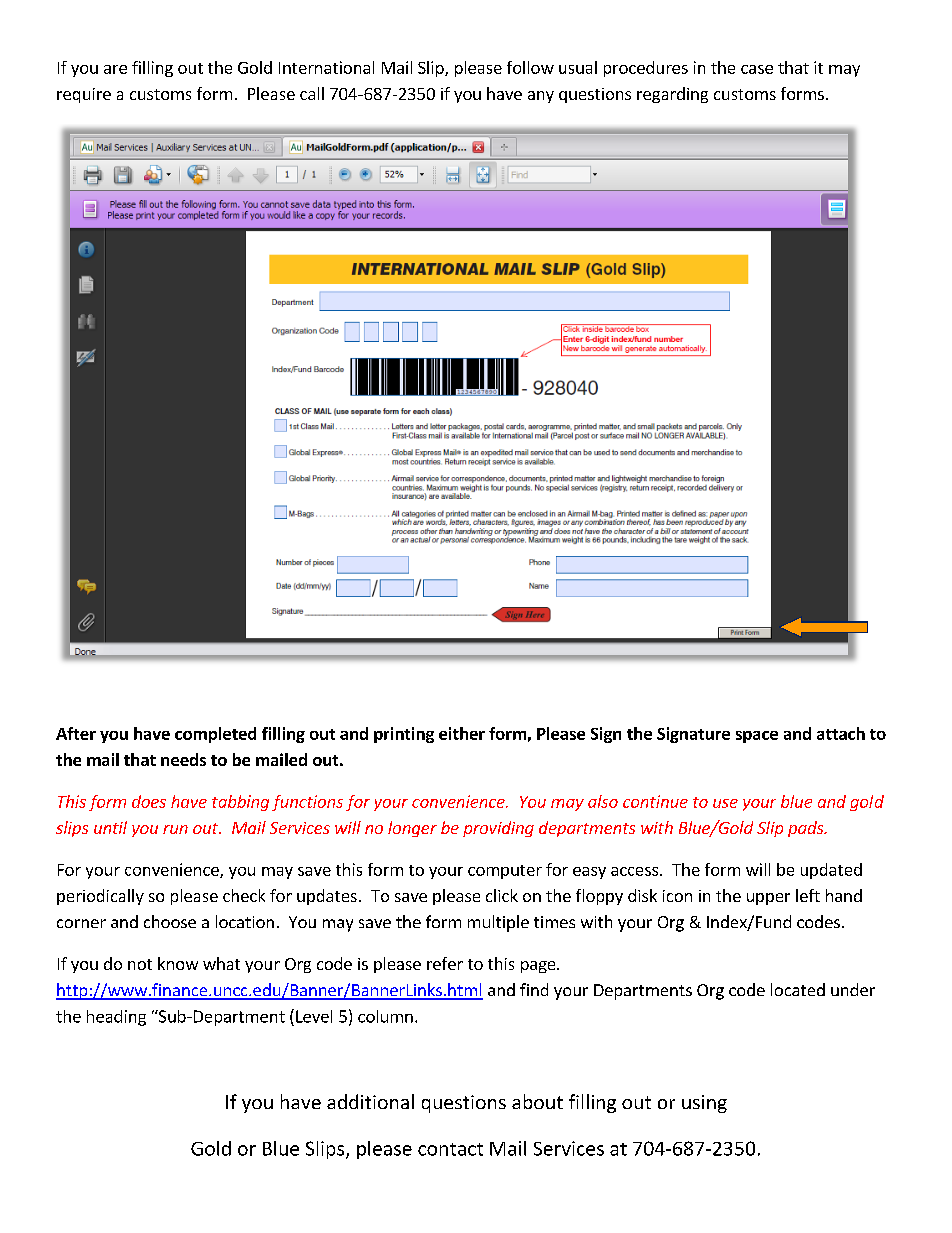 The height and width of the screenshot is (1233, 952). Describe the element at coordinates (116, 1018) in the screenshot. I see `heading` at that location.
